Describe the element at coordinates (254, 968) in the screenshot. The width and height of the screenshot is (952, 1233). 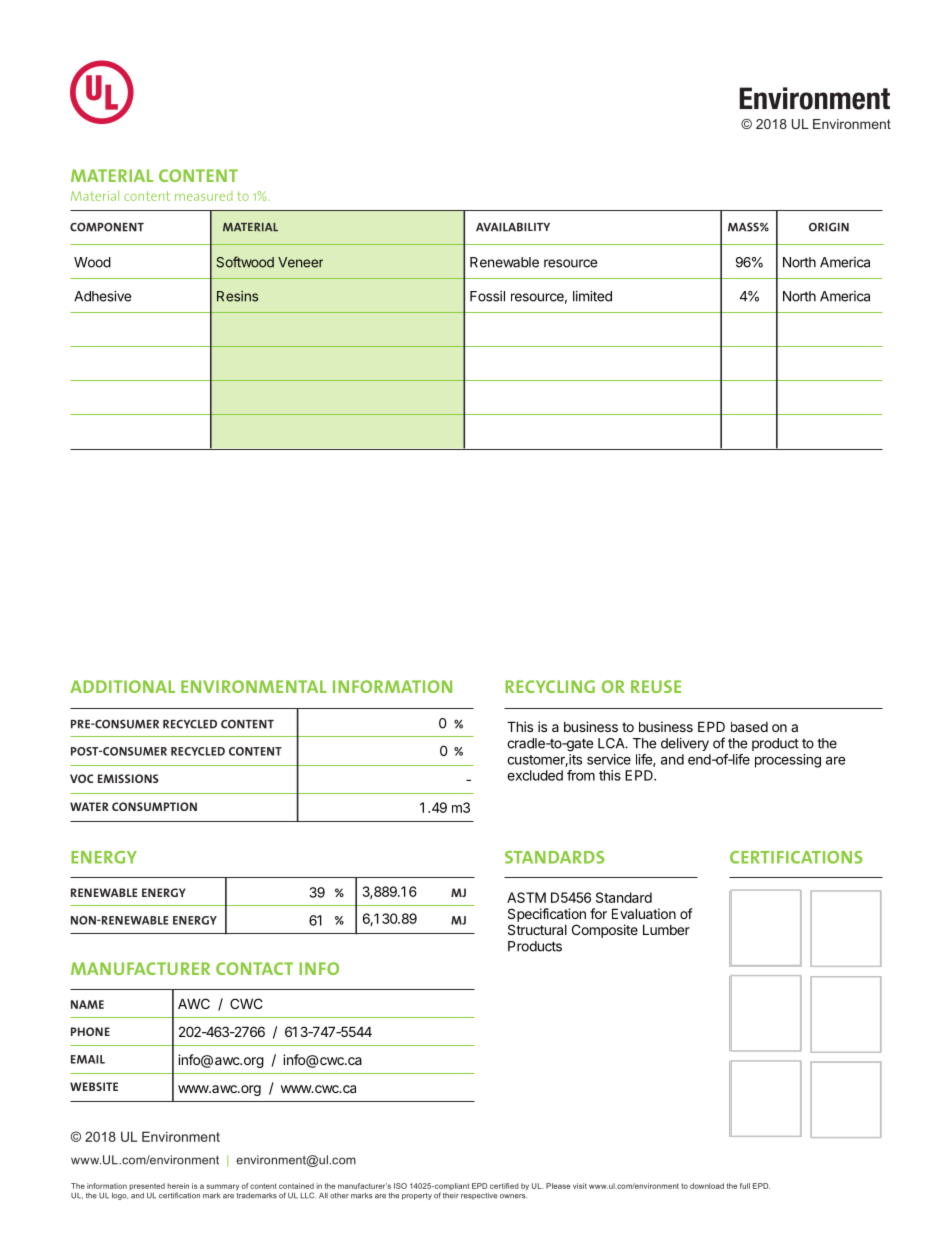
I see `CONTACT` at that location.
